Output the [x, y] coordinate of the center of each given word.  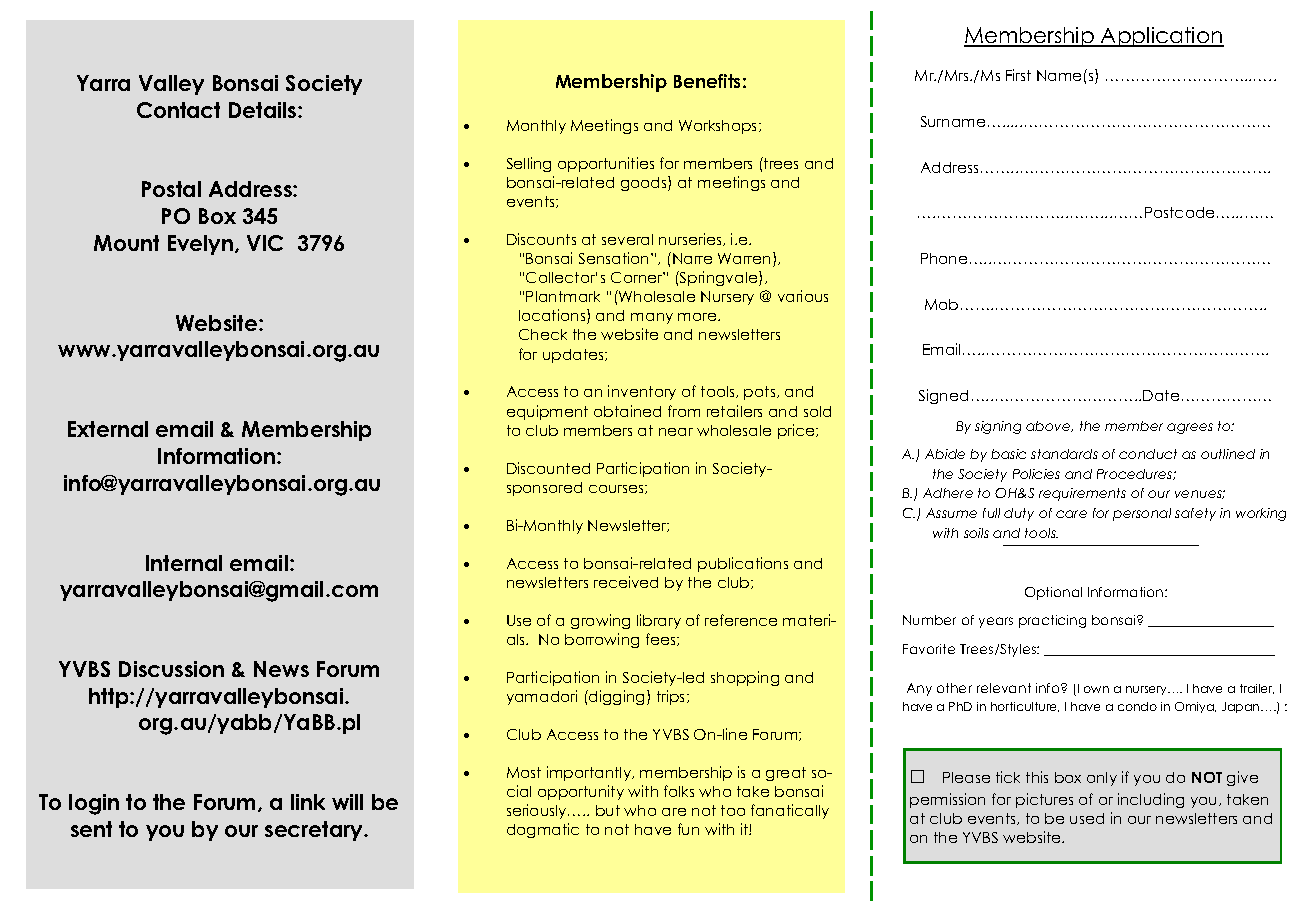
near [676, 432]
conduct [1148, 454]
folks [679, 791]
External [108, 429]
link [308, 802]
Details [264, 110]
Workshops [719, 127]
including [1151, 800]
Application [1161, 37]
